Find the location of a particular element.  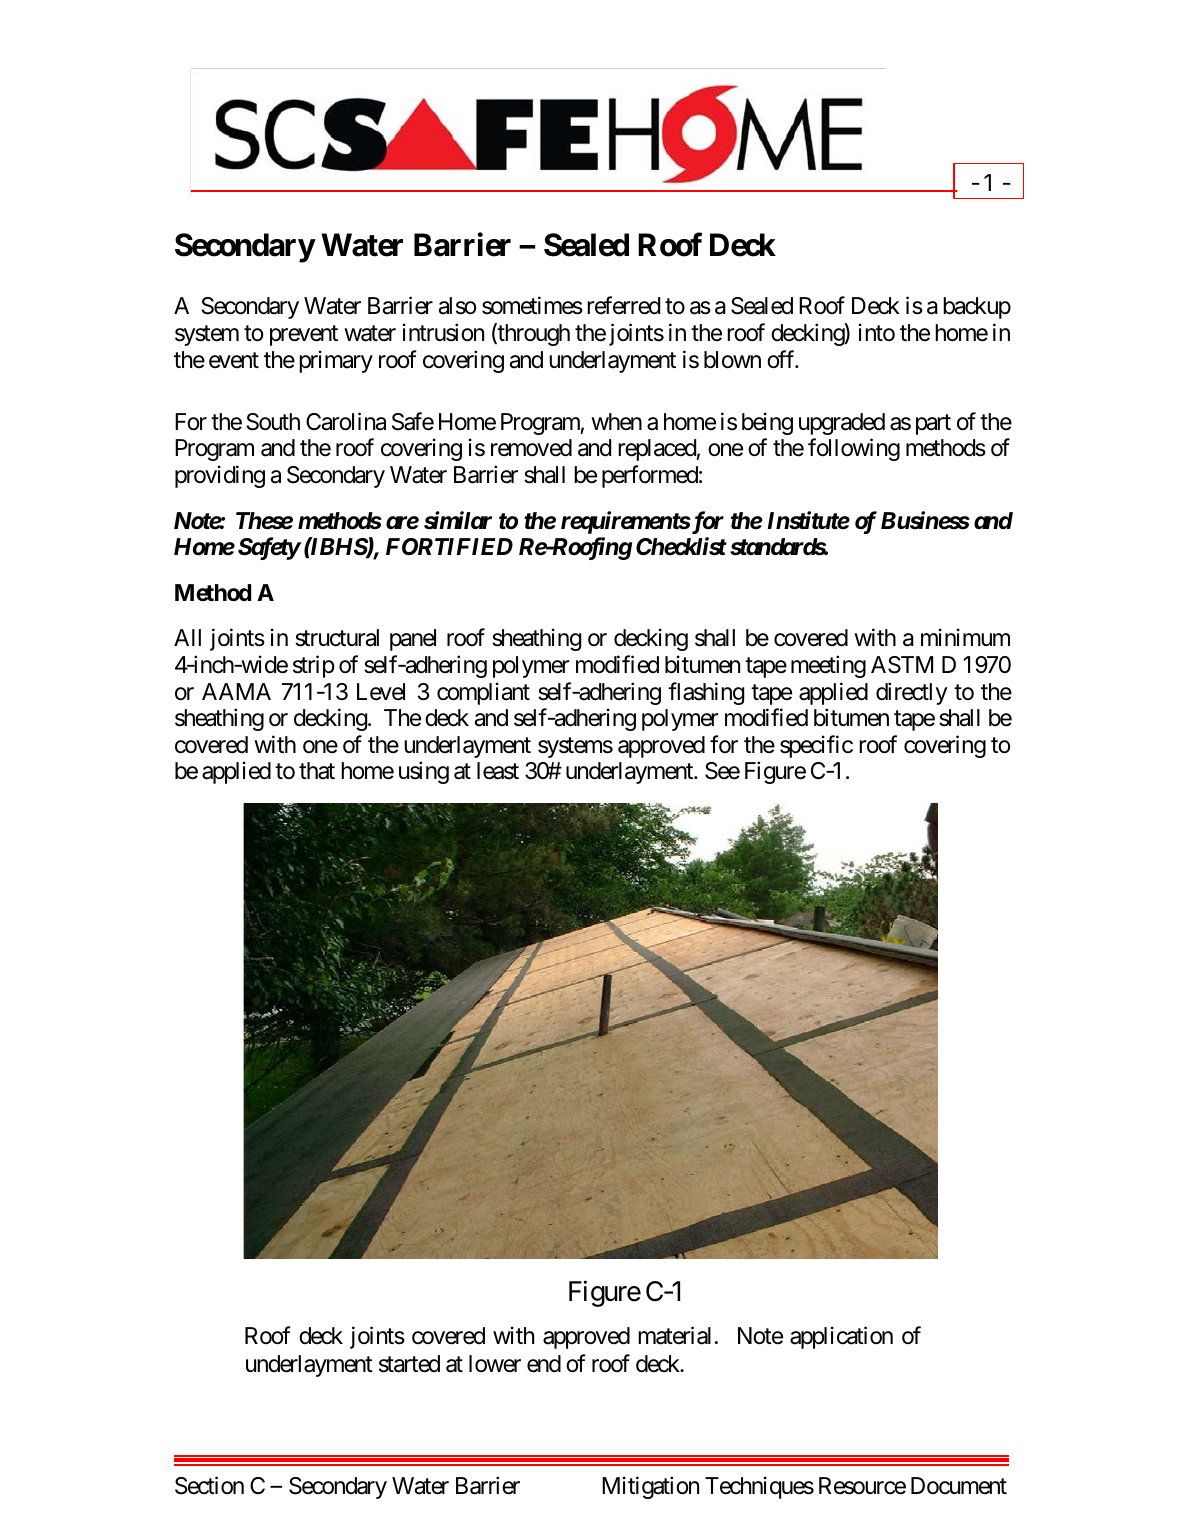

least is located at coordinates (498, 771).
